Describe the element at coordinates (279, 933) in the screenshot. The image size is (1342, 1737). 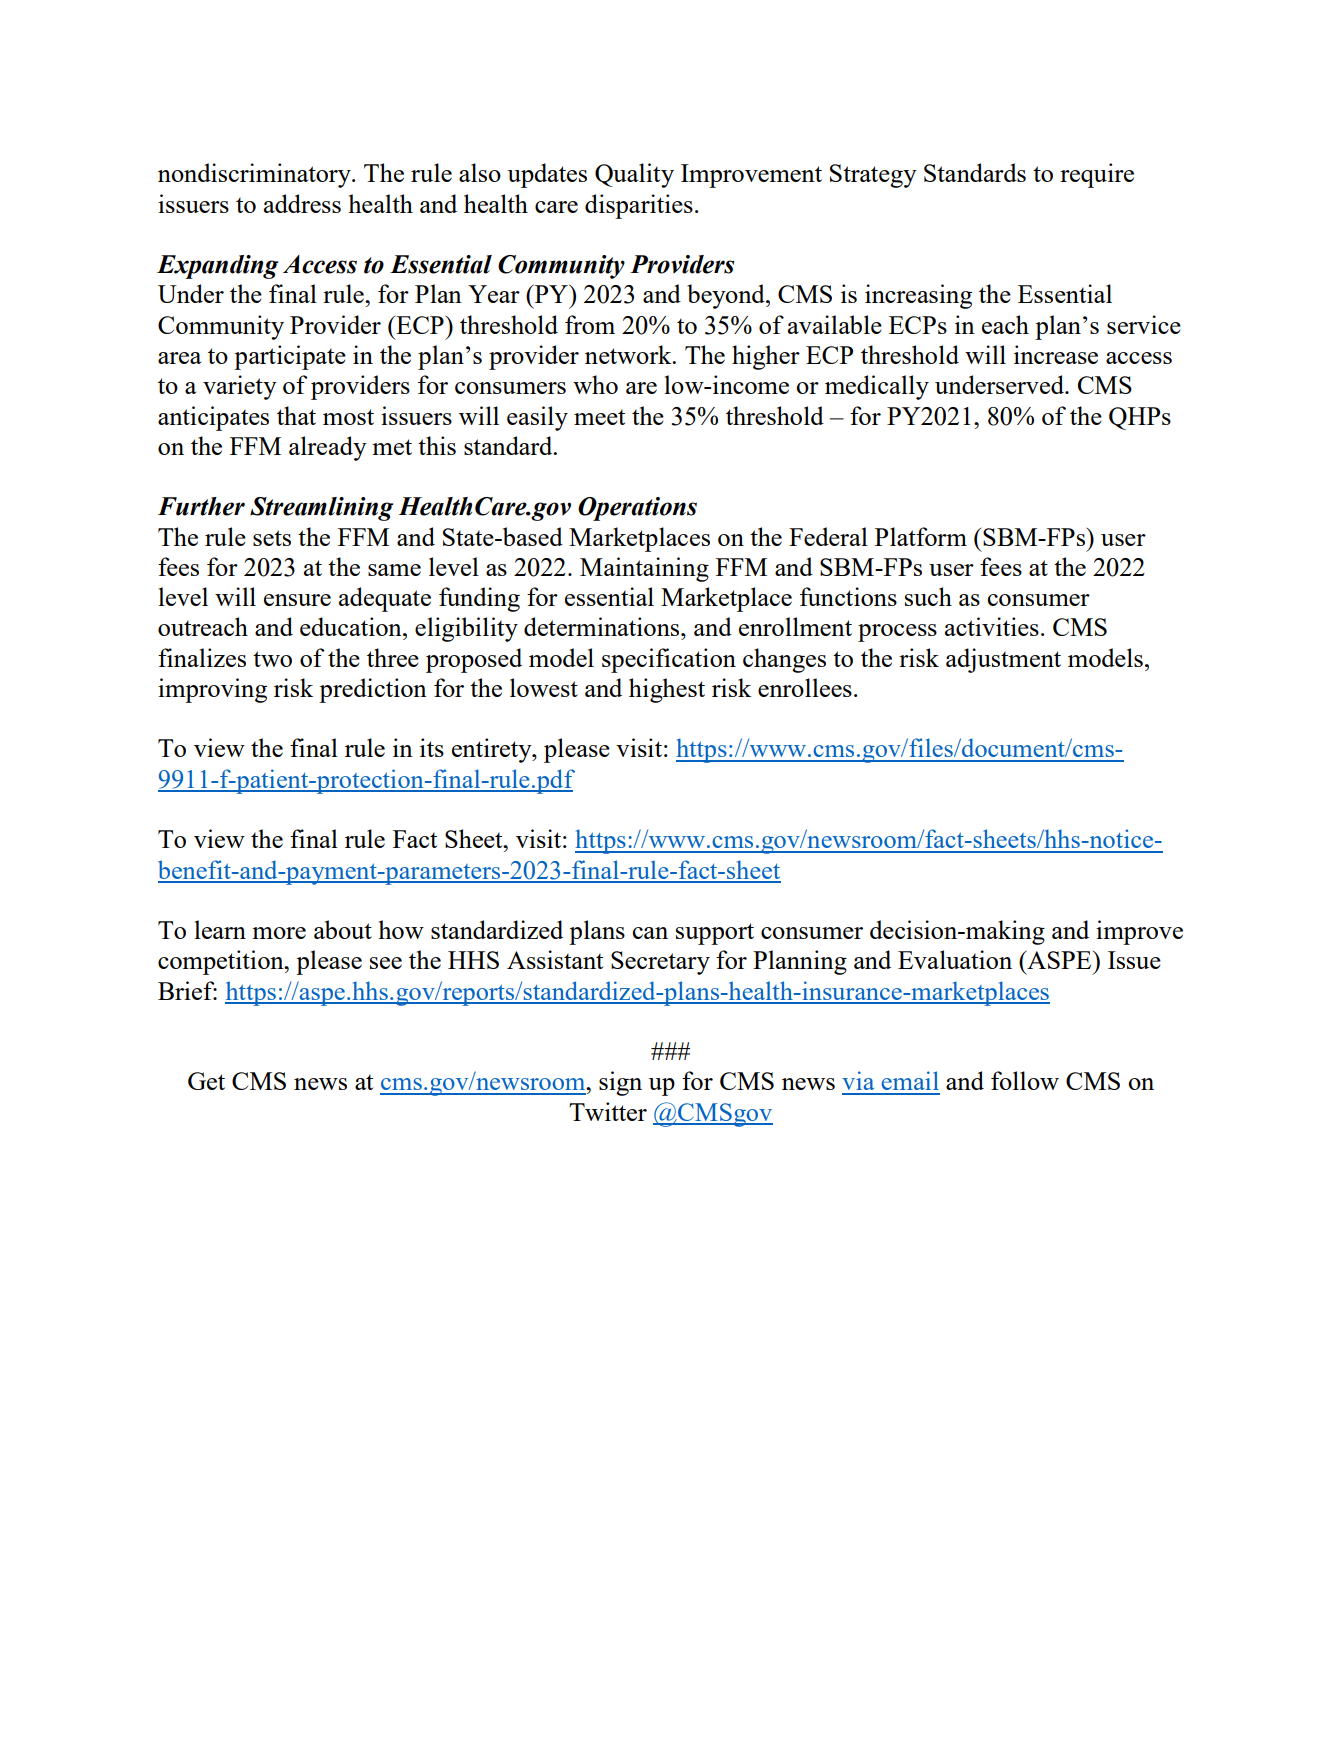
I see `more` at that location.
